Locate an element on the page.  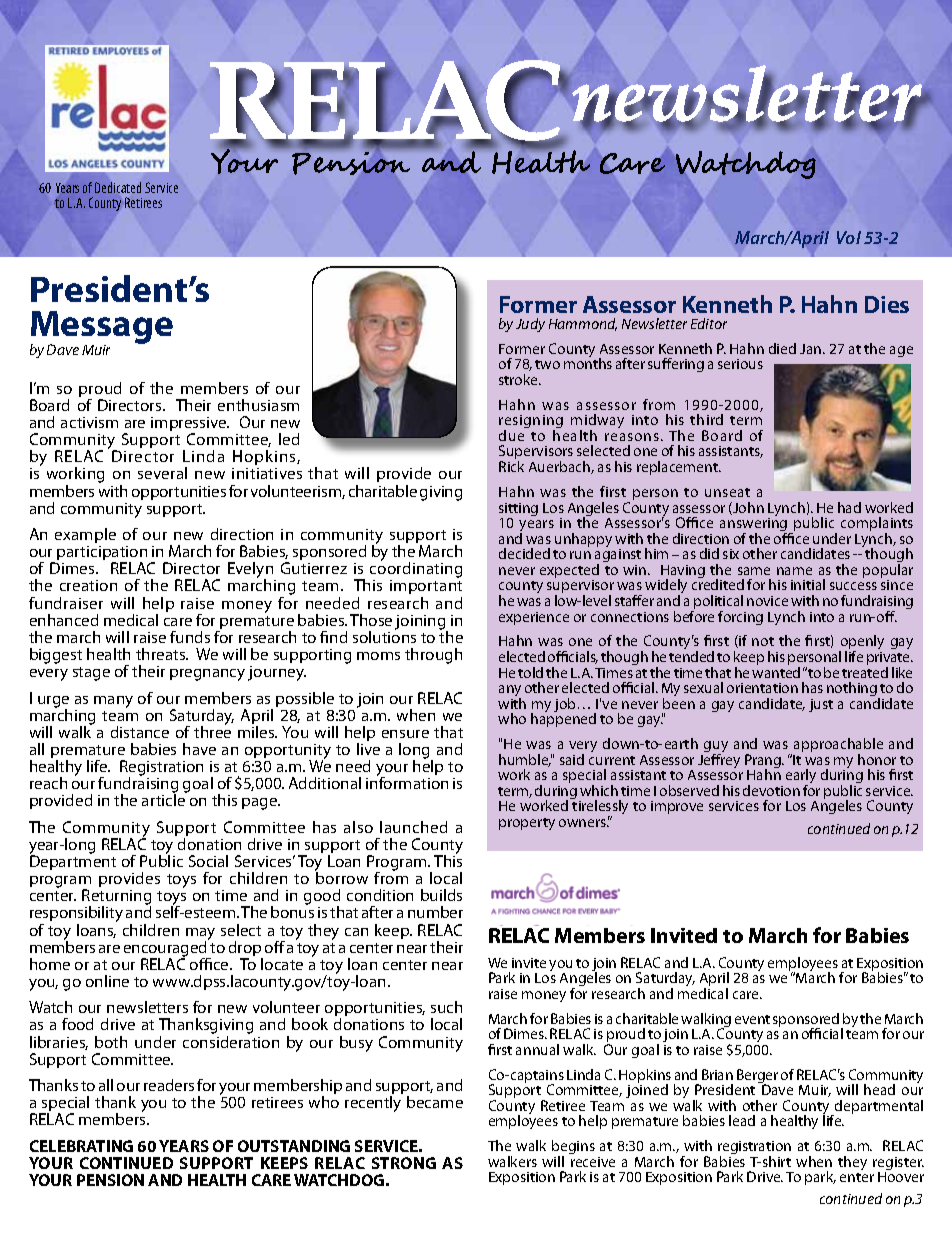
CELEBRATING is located at coordinates (81, 1146).
